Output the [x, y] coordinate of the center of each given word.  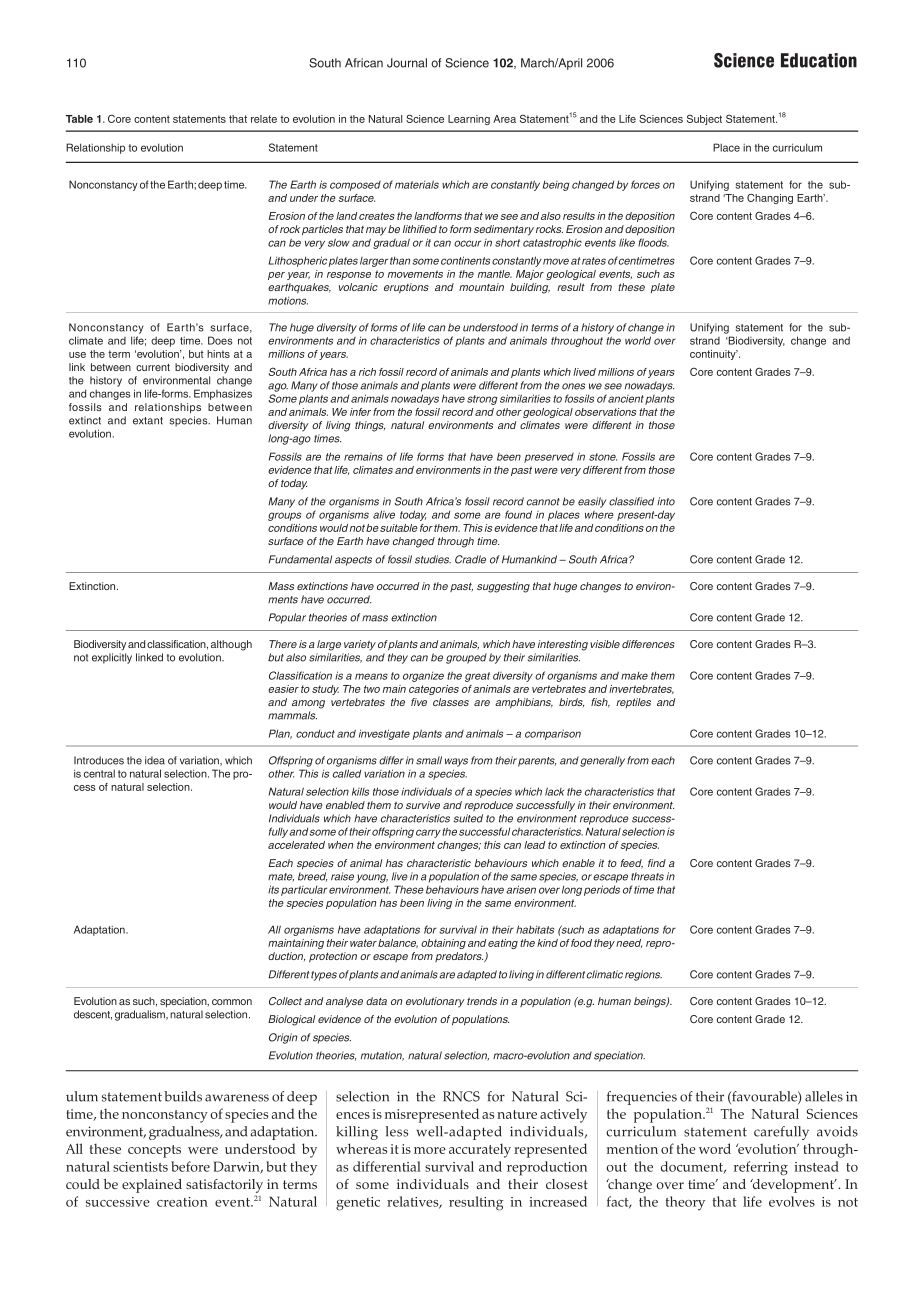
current [153, 367]
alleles [824, 1096]
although [231, 645]
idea [155, 760]
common [232, 1002]
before [190, 1166]
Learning [469, 120]
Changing [770, 198]
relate [264, 119]
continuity [714, 355]
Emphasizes [223, 394]
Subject [704, 119]
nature [517, 1114]
